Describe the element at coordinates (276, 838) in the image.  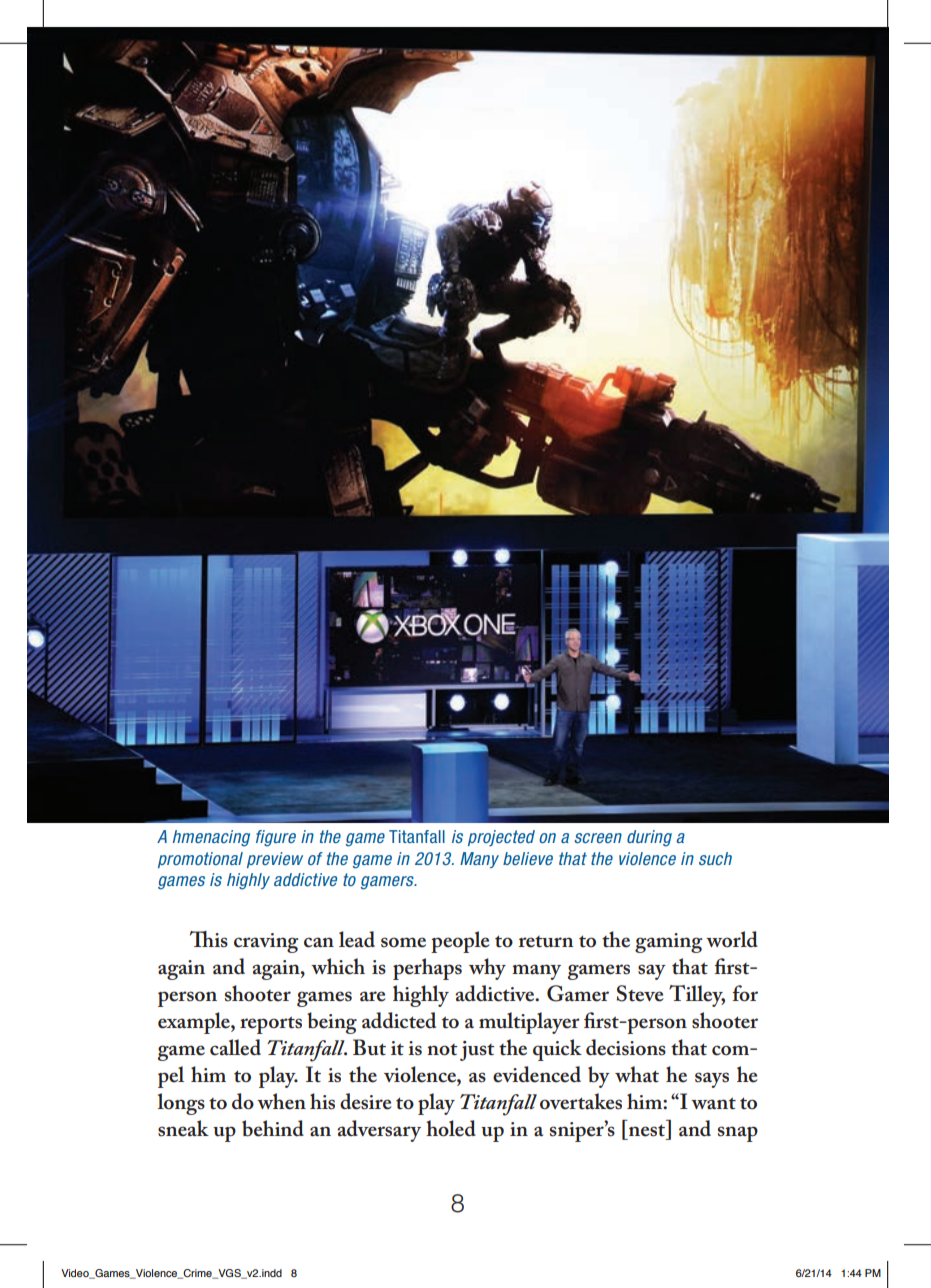
I see `figure` at that location.
